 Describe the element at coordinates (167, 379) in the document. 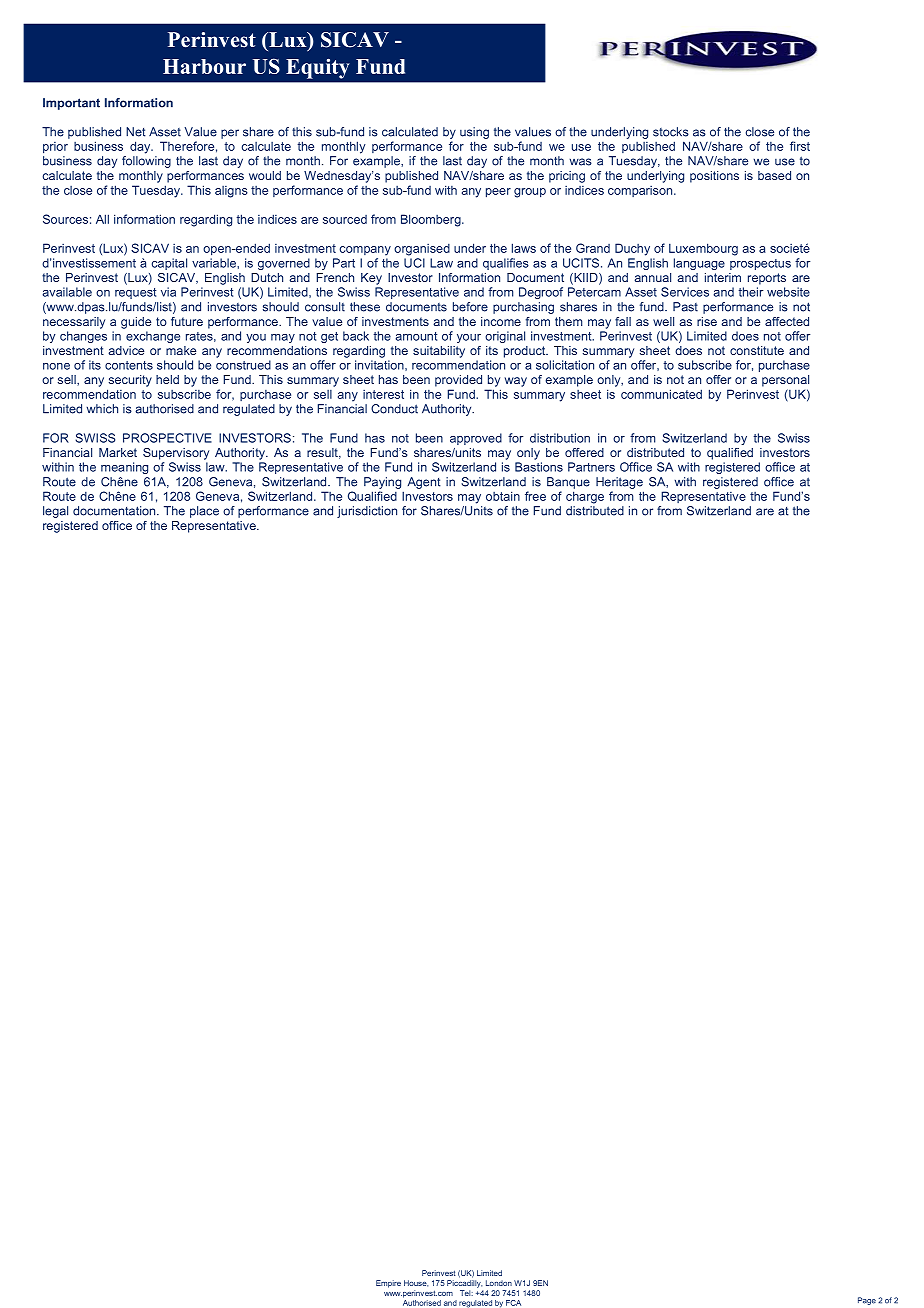

I see `held` at that location.
